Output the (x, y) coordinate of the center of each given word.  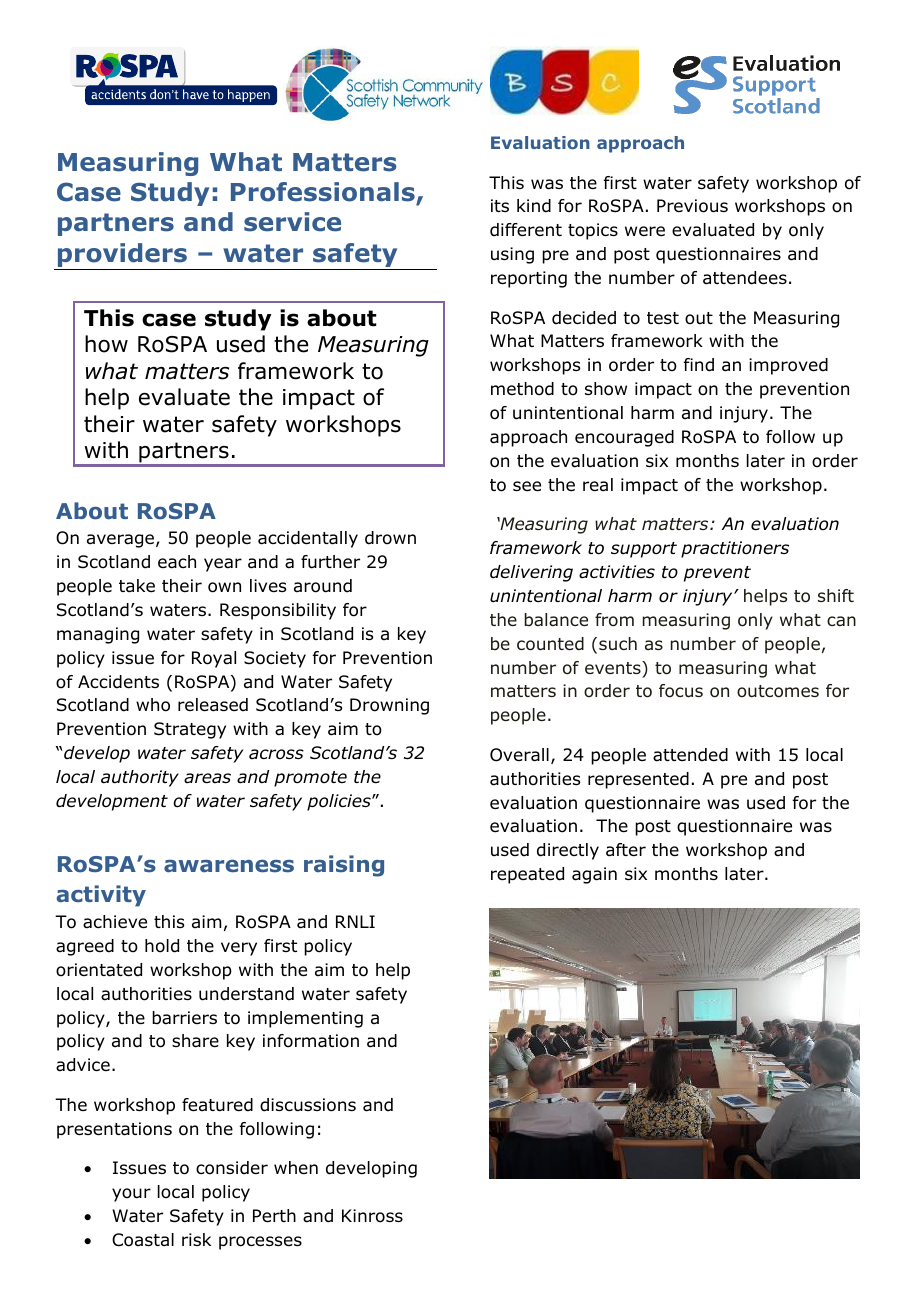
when (296, 1168)
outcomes (778, 691)
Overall (519, 755)
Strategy (190, 730)
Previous (692, 206)
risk (196, 1239)
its (500, 205)
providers (122, 256)
